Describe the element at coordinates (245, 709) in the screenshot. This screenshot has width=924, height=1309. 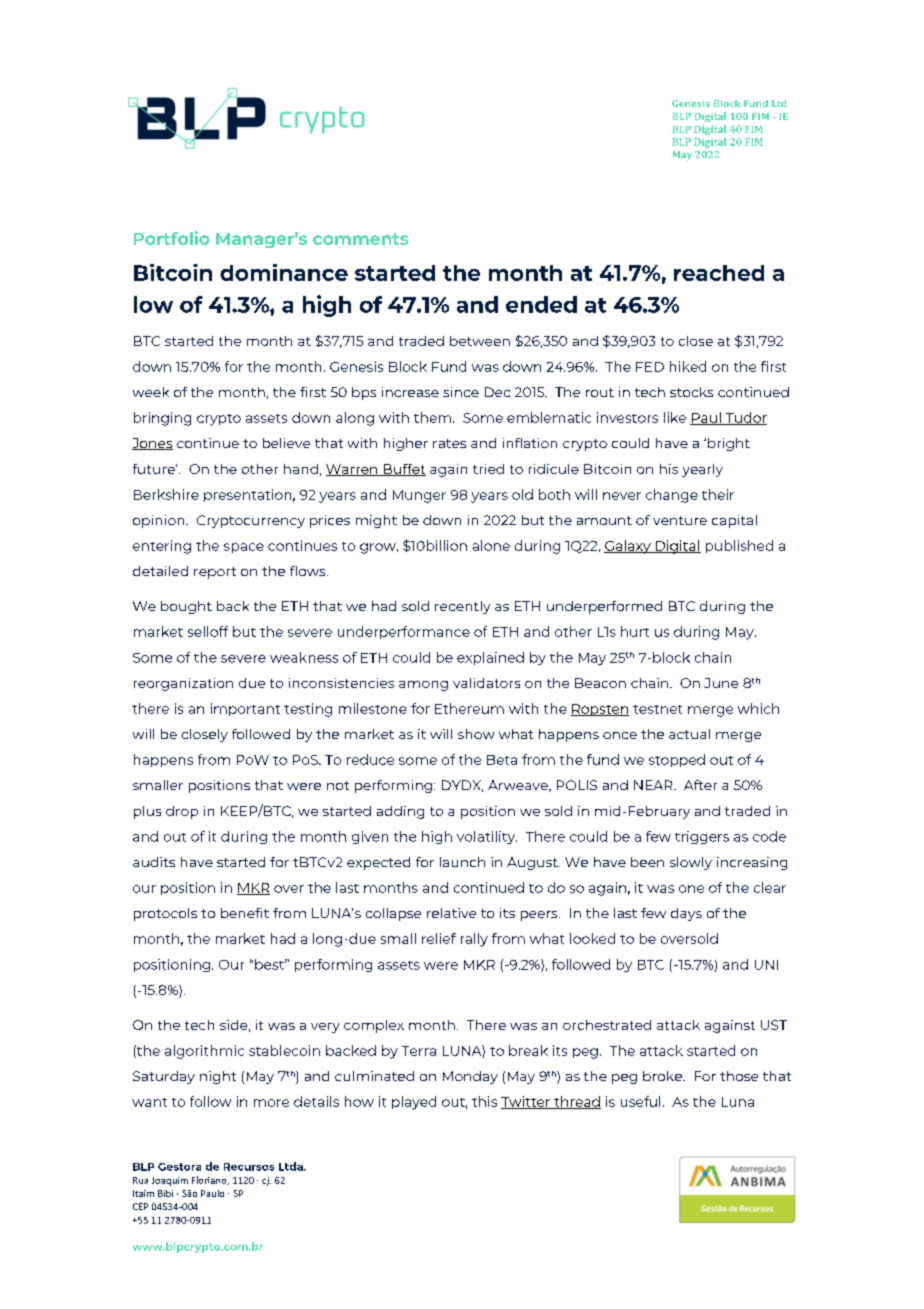
I see `important` at that location.
